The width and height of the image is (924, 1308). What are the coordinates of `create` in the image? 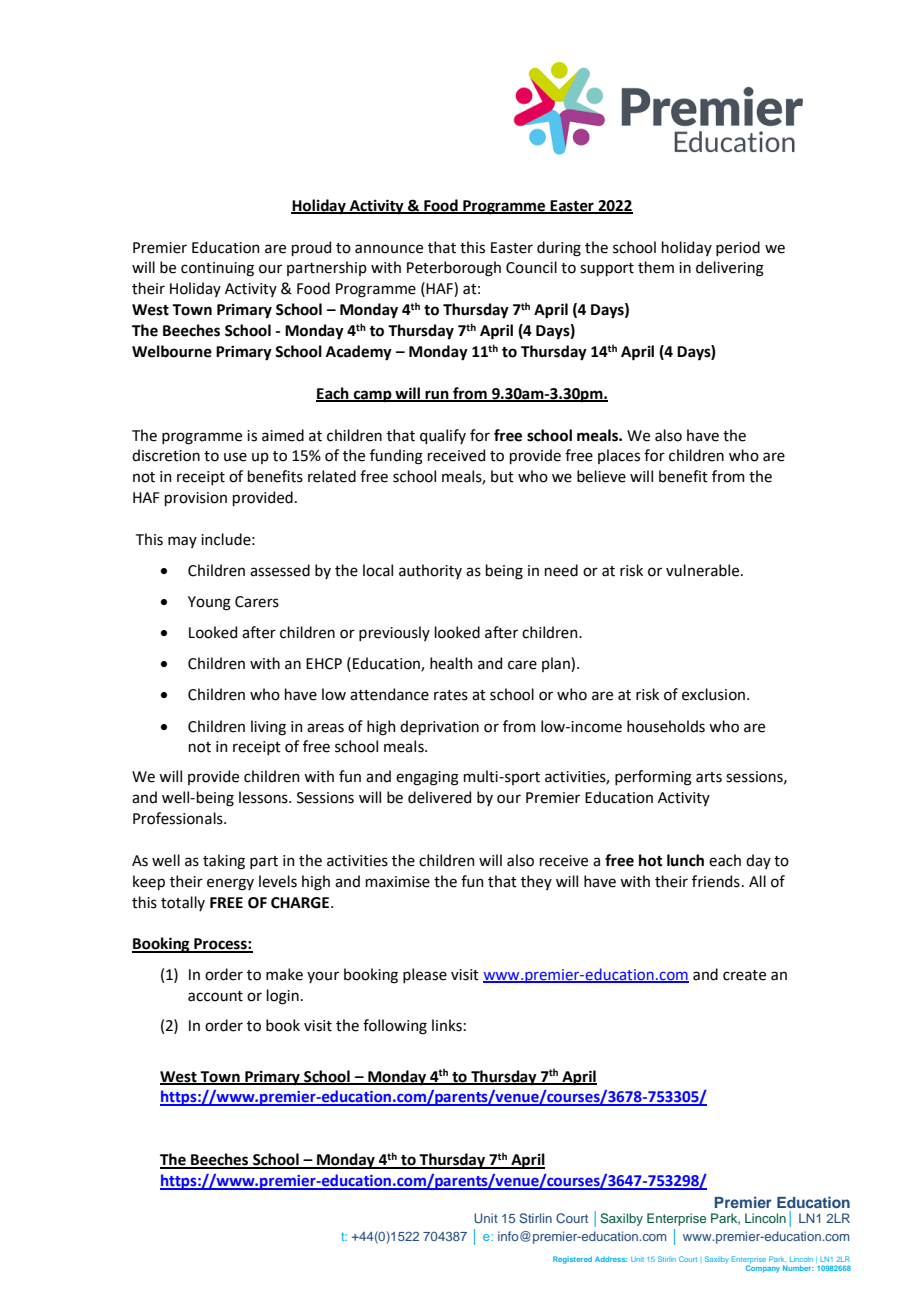 It's located at (744, 975).
